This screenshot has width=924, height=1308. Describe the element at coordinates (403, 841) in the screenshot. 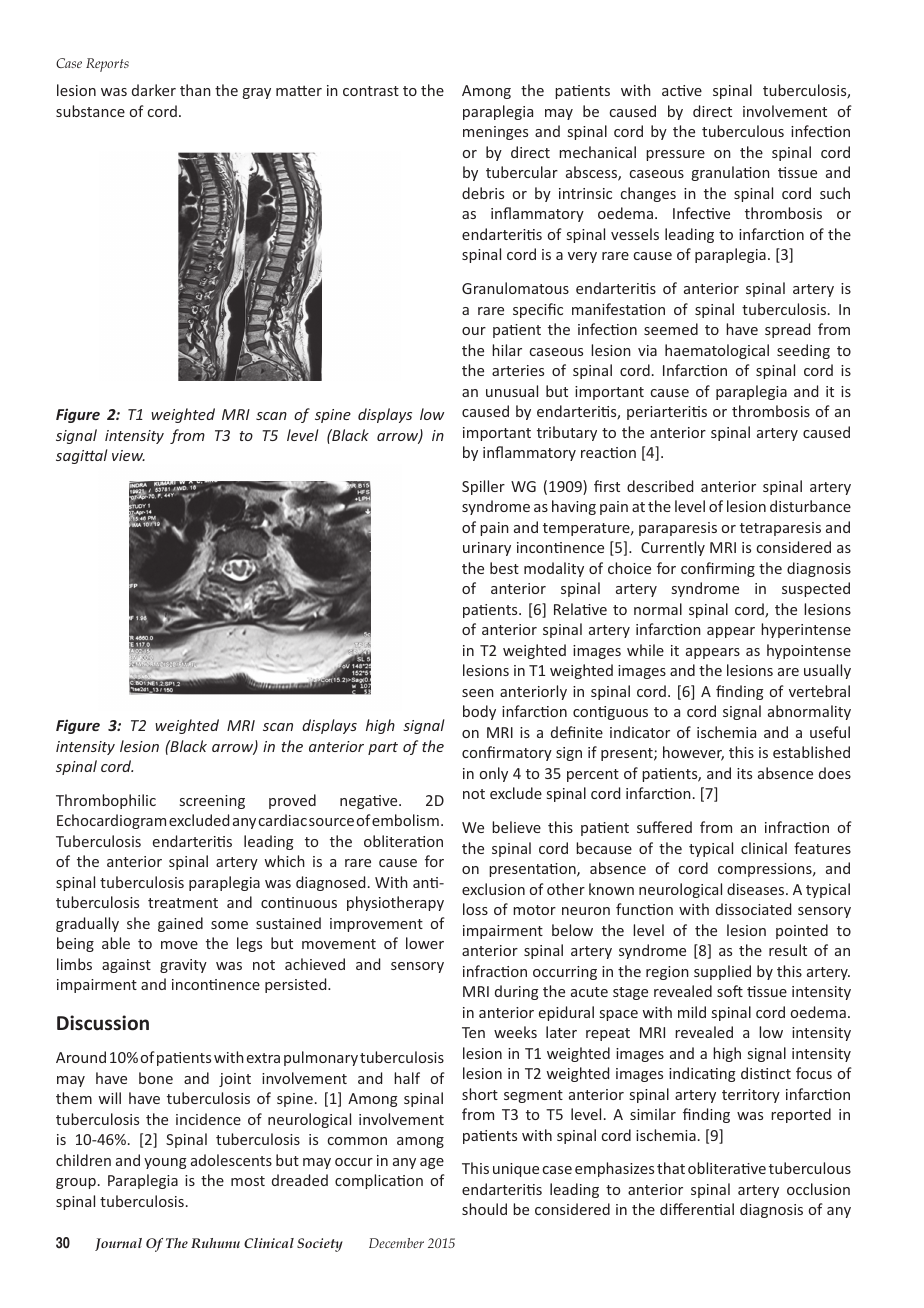

I see `obliteration` at that location.
